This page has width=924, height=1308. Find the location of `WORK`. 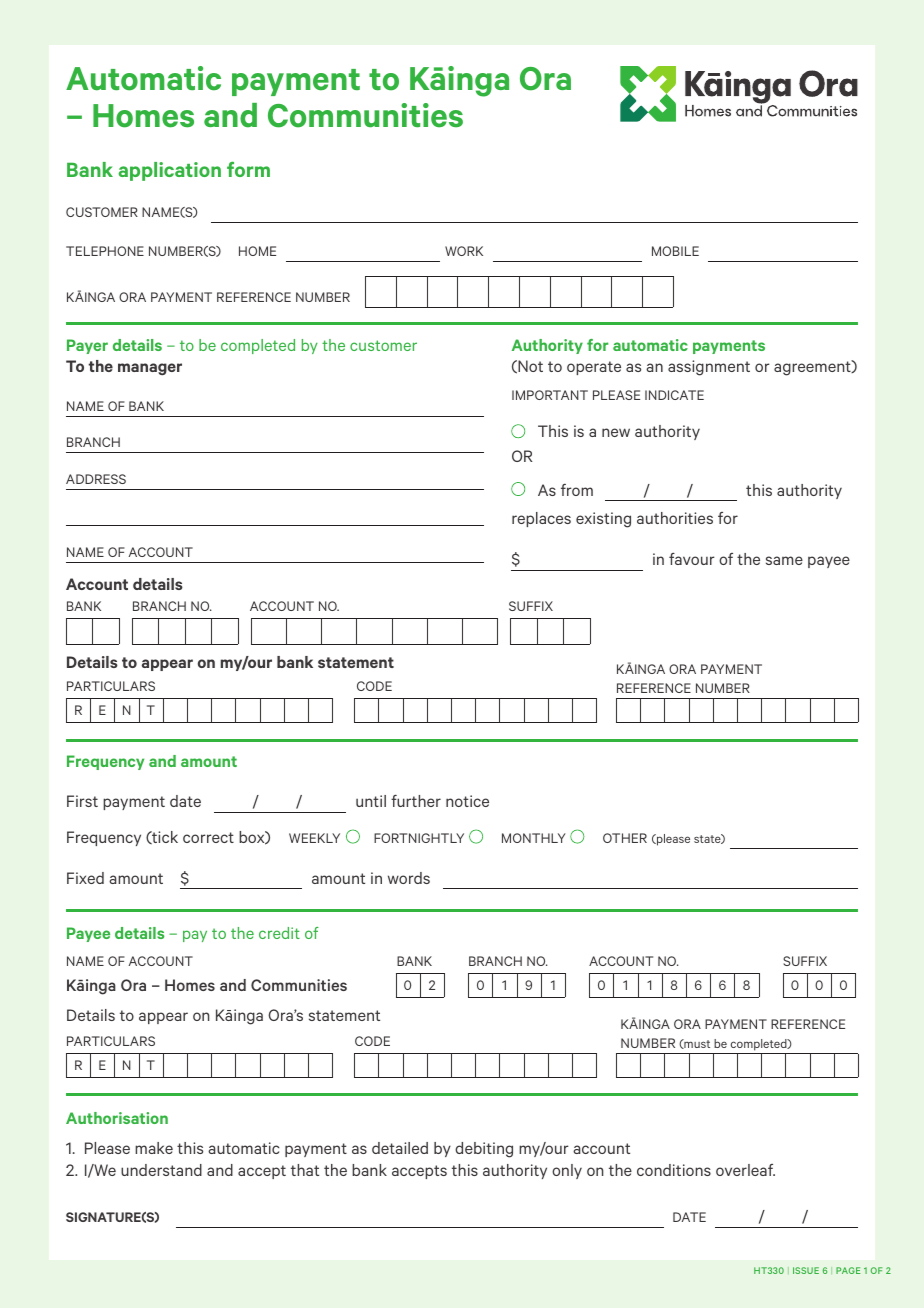

WORK is located at coordinates (464, 251).
